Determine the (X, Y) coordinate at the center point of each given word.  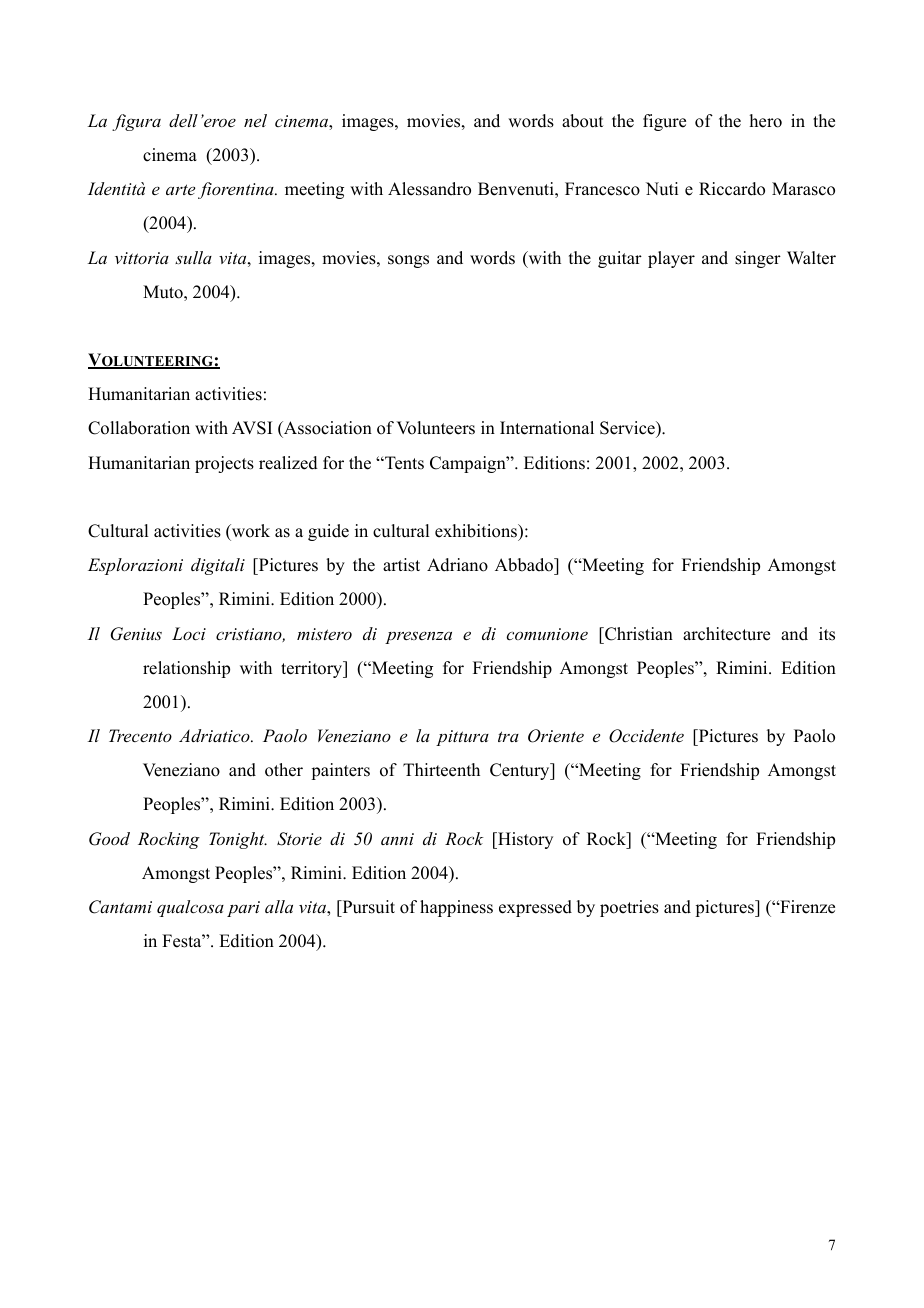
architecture (726, 634)
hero (766, 121)
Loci (189, 633)
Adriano (457, 565)
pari (243, 909)
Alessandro (429, 189)
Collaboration (139, 428)
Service (628, 429)
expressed (535, 908)
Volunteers (435, 428)
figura (136, 122)
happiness (456, 908)
